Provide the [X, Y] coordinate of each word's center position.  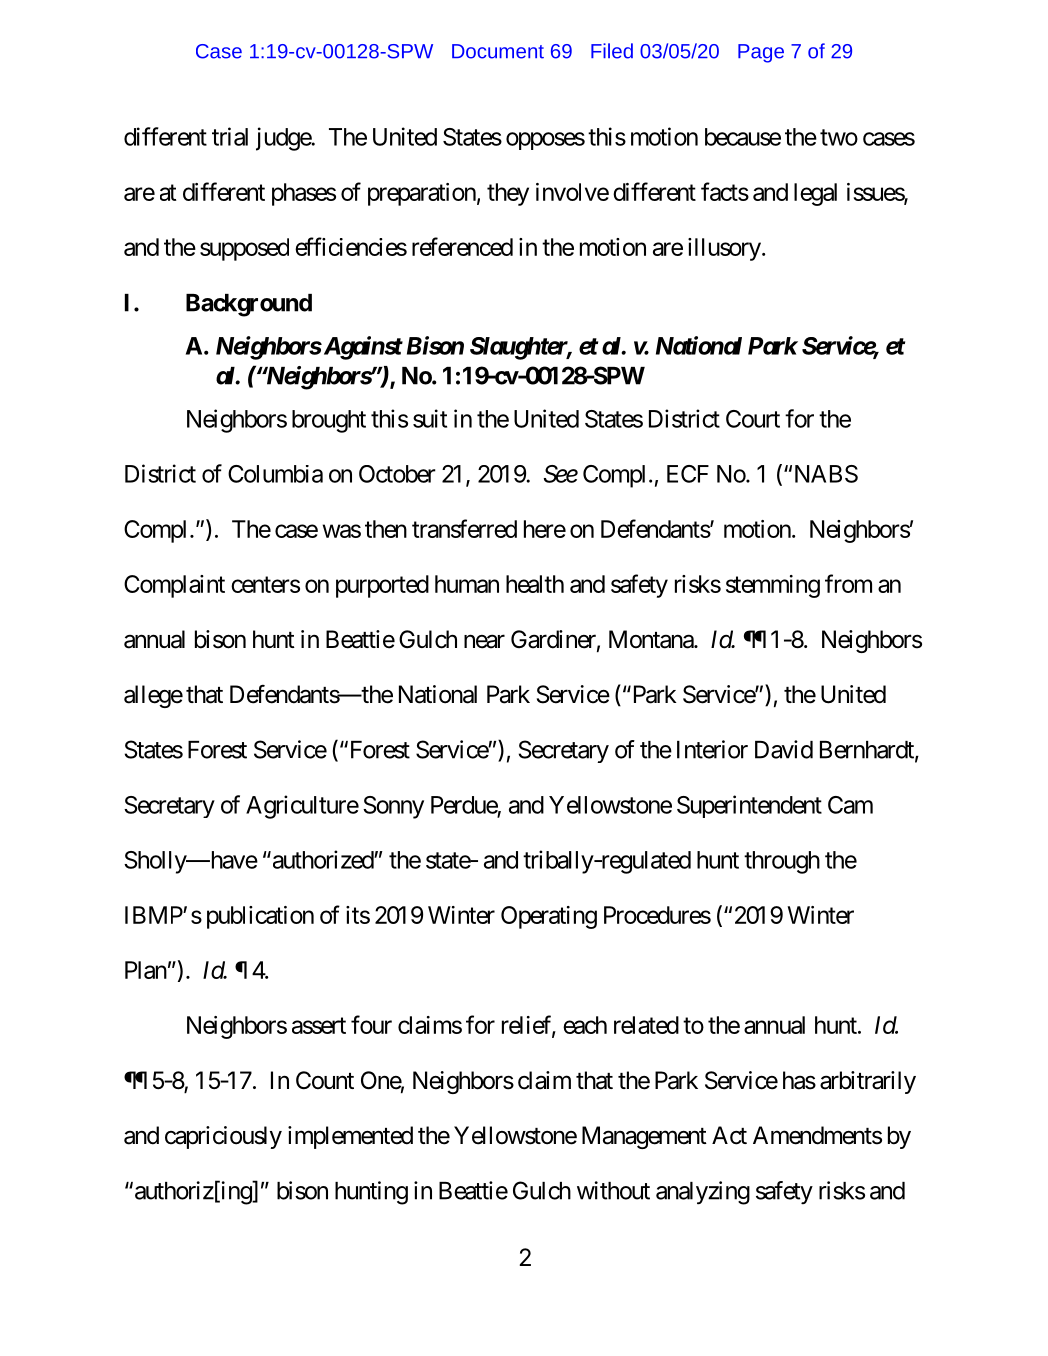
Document [498, 51]
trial [230, 136]
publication [260, 917]
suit [430, 418]
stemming [773, 586]
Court [753, 419]
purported [382, 586]
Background [249, 305]
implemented [350, 1137]
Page [761, 53]
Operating [549, 917]
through [782, 862]
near [484, 642]
